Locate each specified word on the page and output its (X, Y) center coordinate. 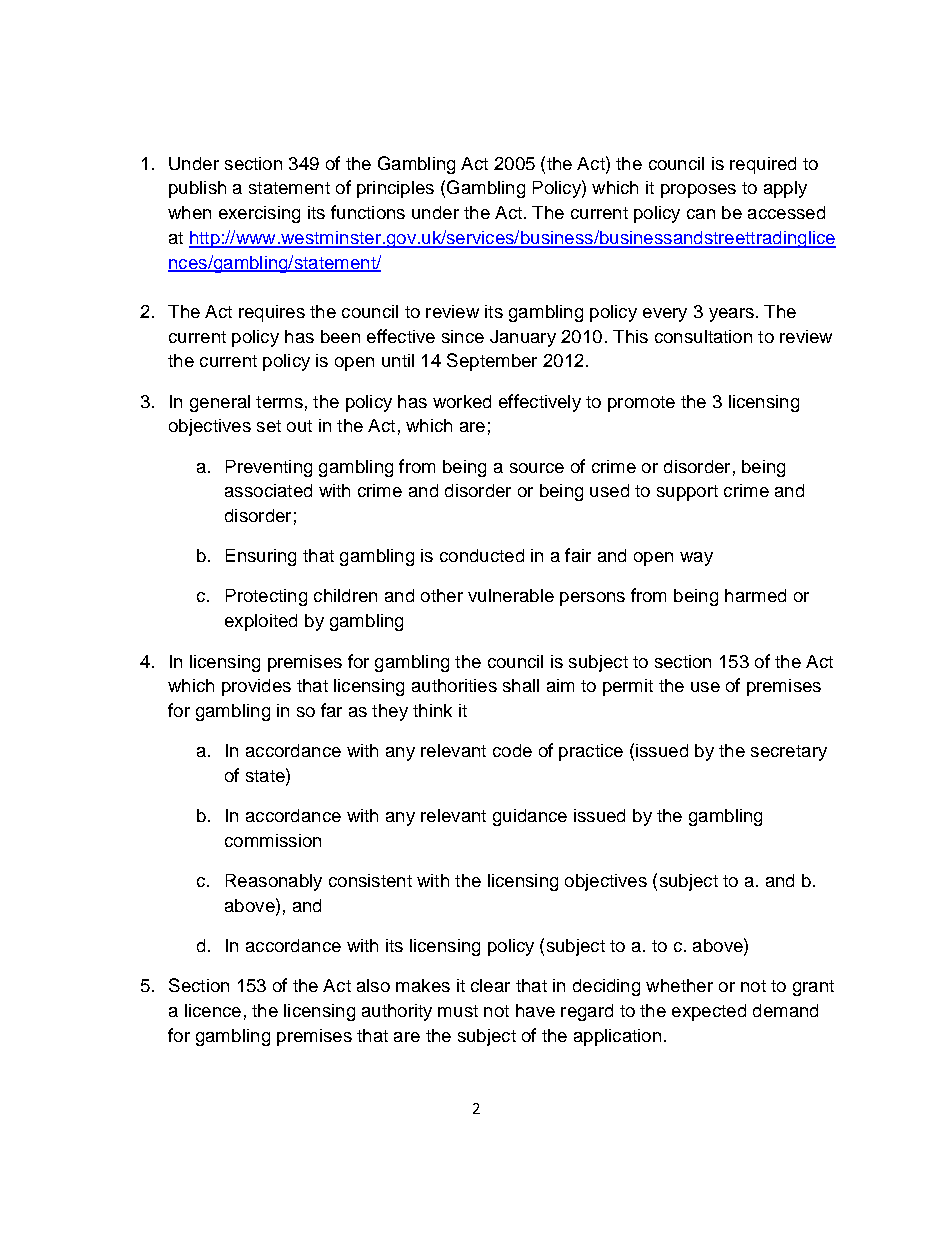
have (535, 1010)
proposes (698, 191)
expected (709, 1012)
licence (213, 1010)
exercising (259, 214)
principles (395, 189)
